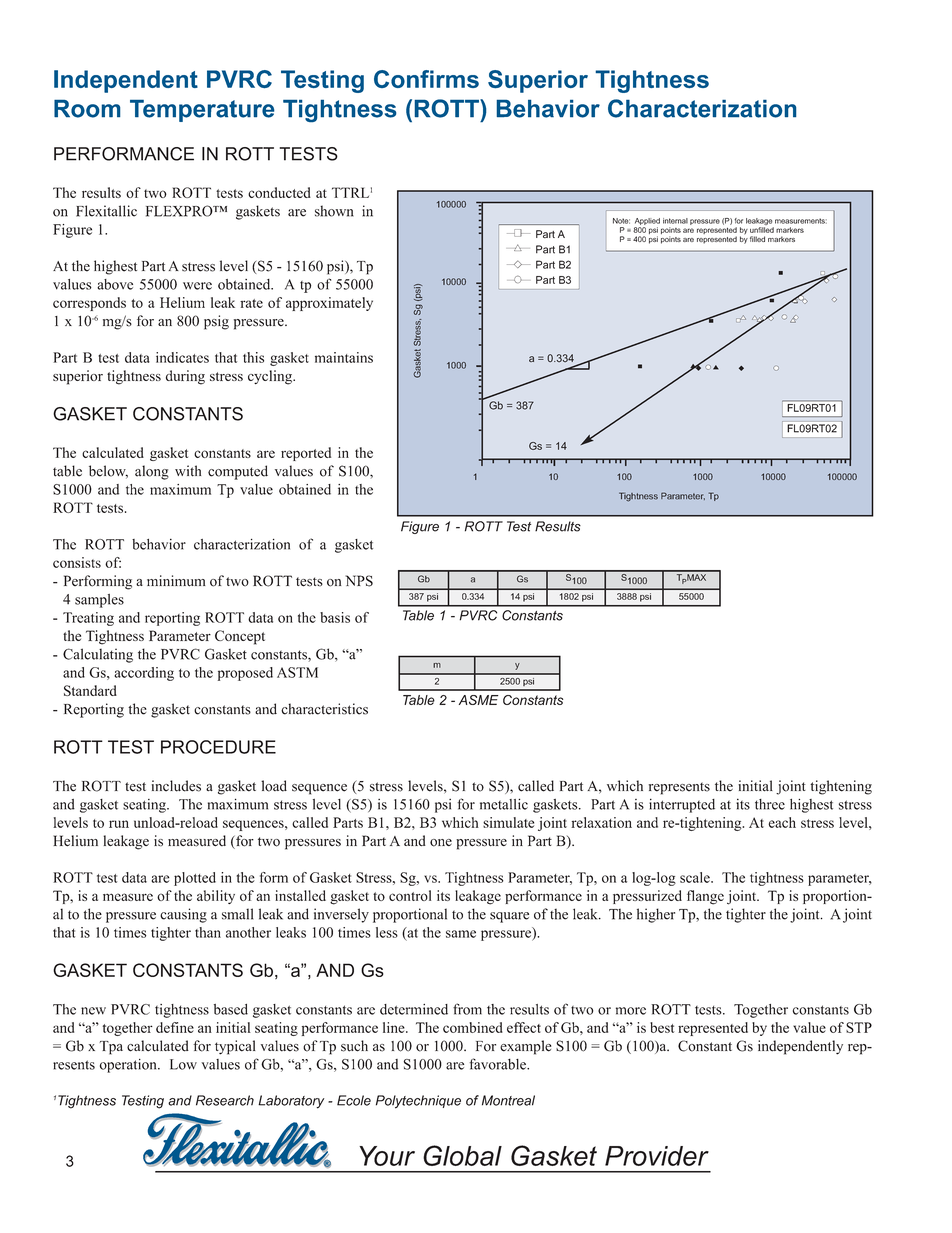 The width and height of the page is (952, 1233). I want to click on reported, so click(306, 454).
